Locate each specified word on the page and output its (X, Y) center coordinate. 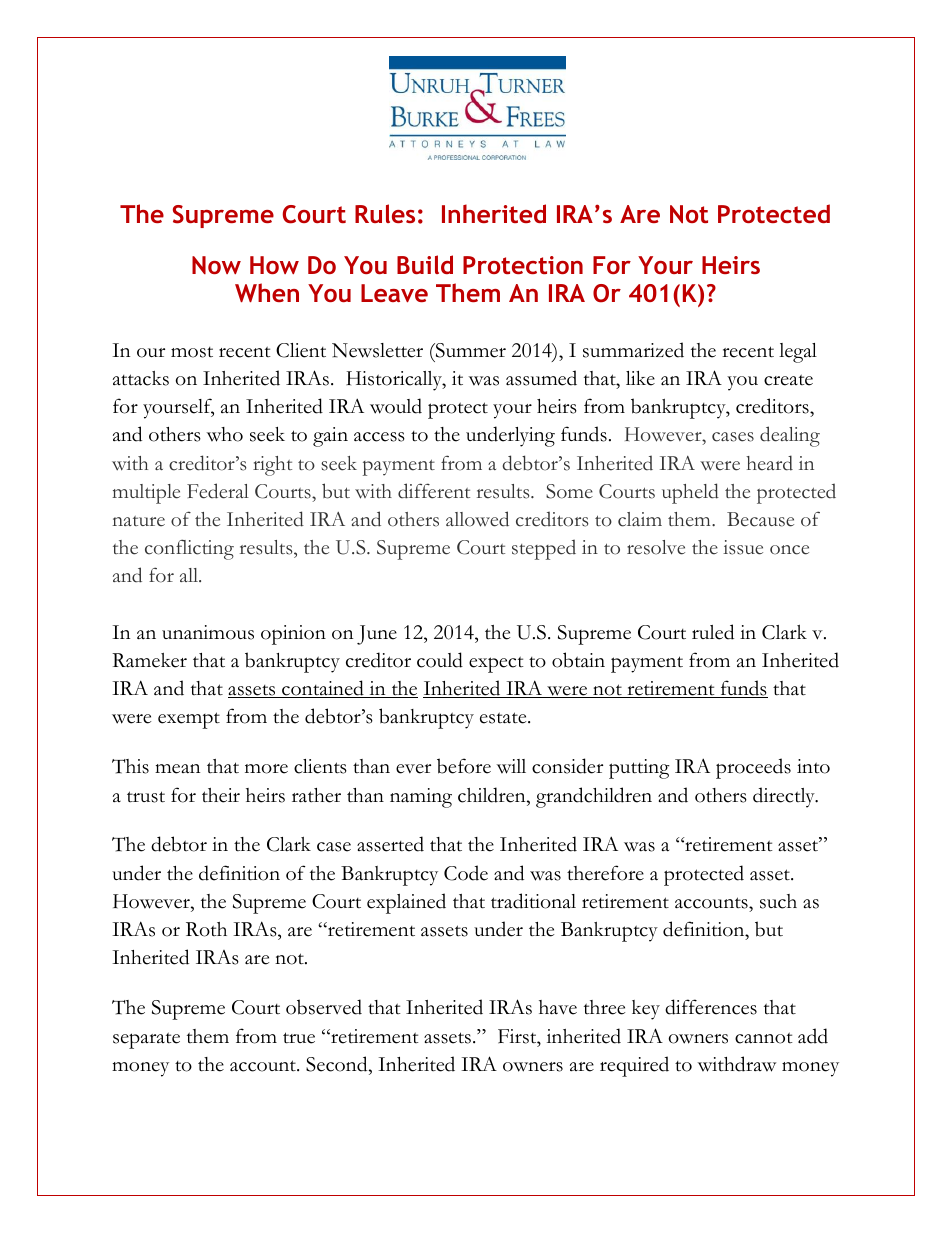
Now (216, 265)
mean (177, 769)
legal (798, 353)
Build (425, 264)
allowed (477, 519)
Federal (218, 491)
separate (146, 1040)
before (464, 766)
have (558, 1007)
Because (760, 519)
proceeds (753, 768)
